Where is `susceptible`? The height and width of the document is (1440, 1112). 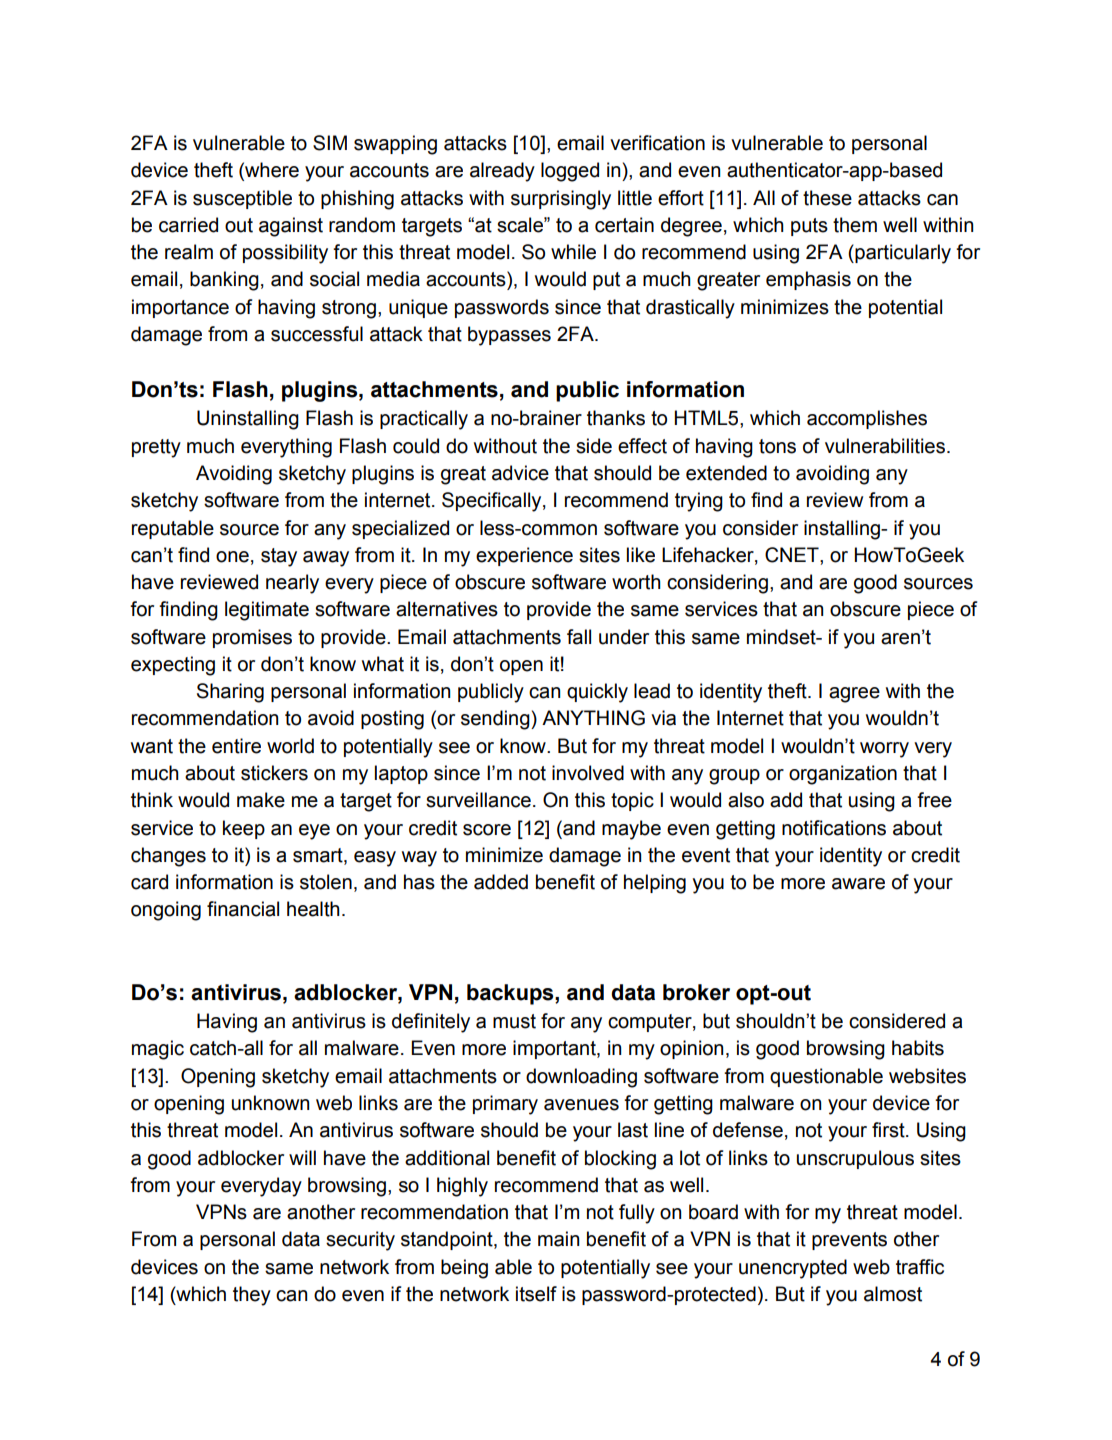
susceptible is located at coordinates (242, 199).
